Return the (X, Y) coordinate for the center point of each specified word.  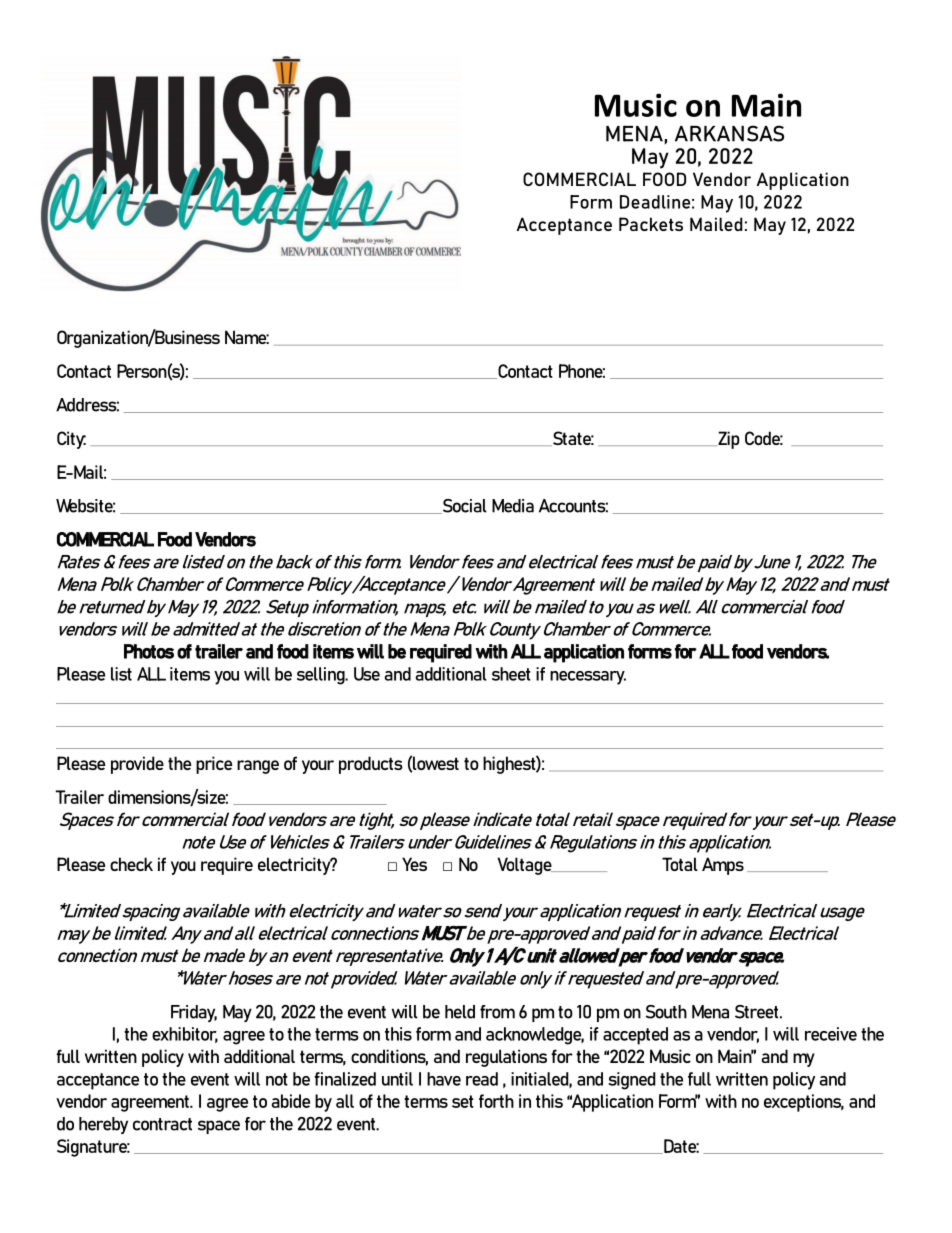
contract (162, 1124)
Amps (723, 866)
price (214, 765)
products (371, 765)
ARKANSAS (729, 133)
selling (322, 676)
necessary (588, 678)
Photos (149, 651)
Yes (414, 864)
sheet (511, 674)
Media (513, 506)
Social (463, 506)
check (131, 864)
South (666, 1012)
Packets (651, 224)
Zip (728, 440)
